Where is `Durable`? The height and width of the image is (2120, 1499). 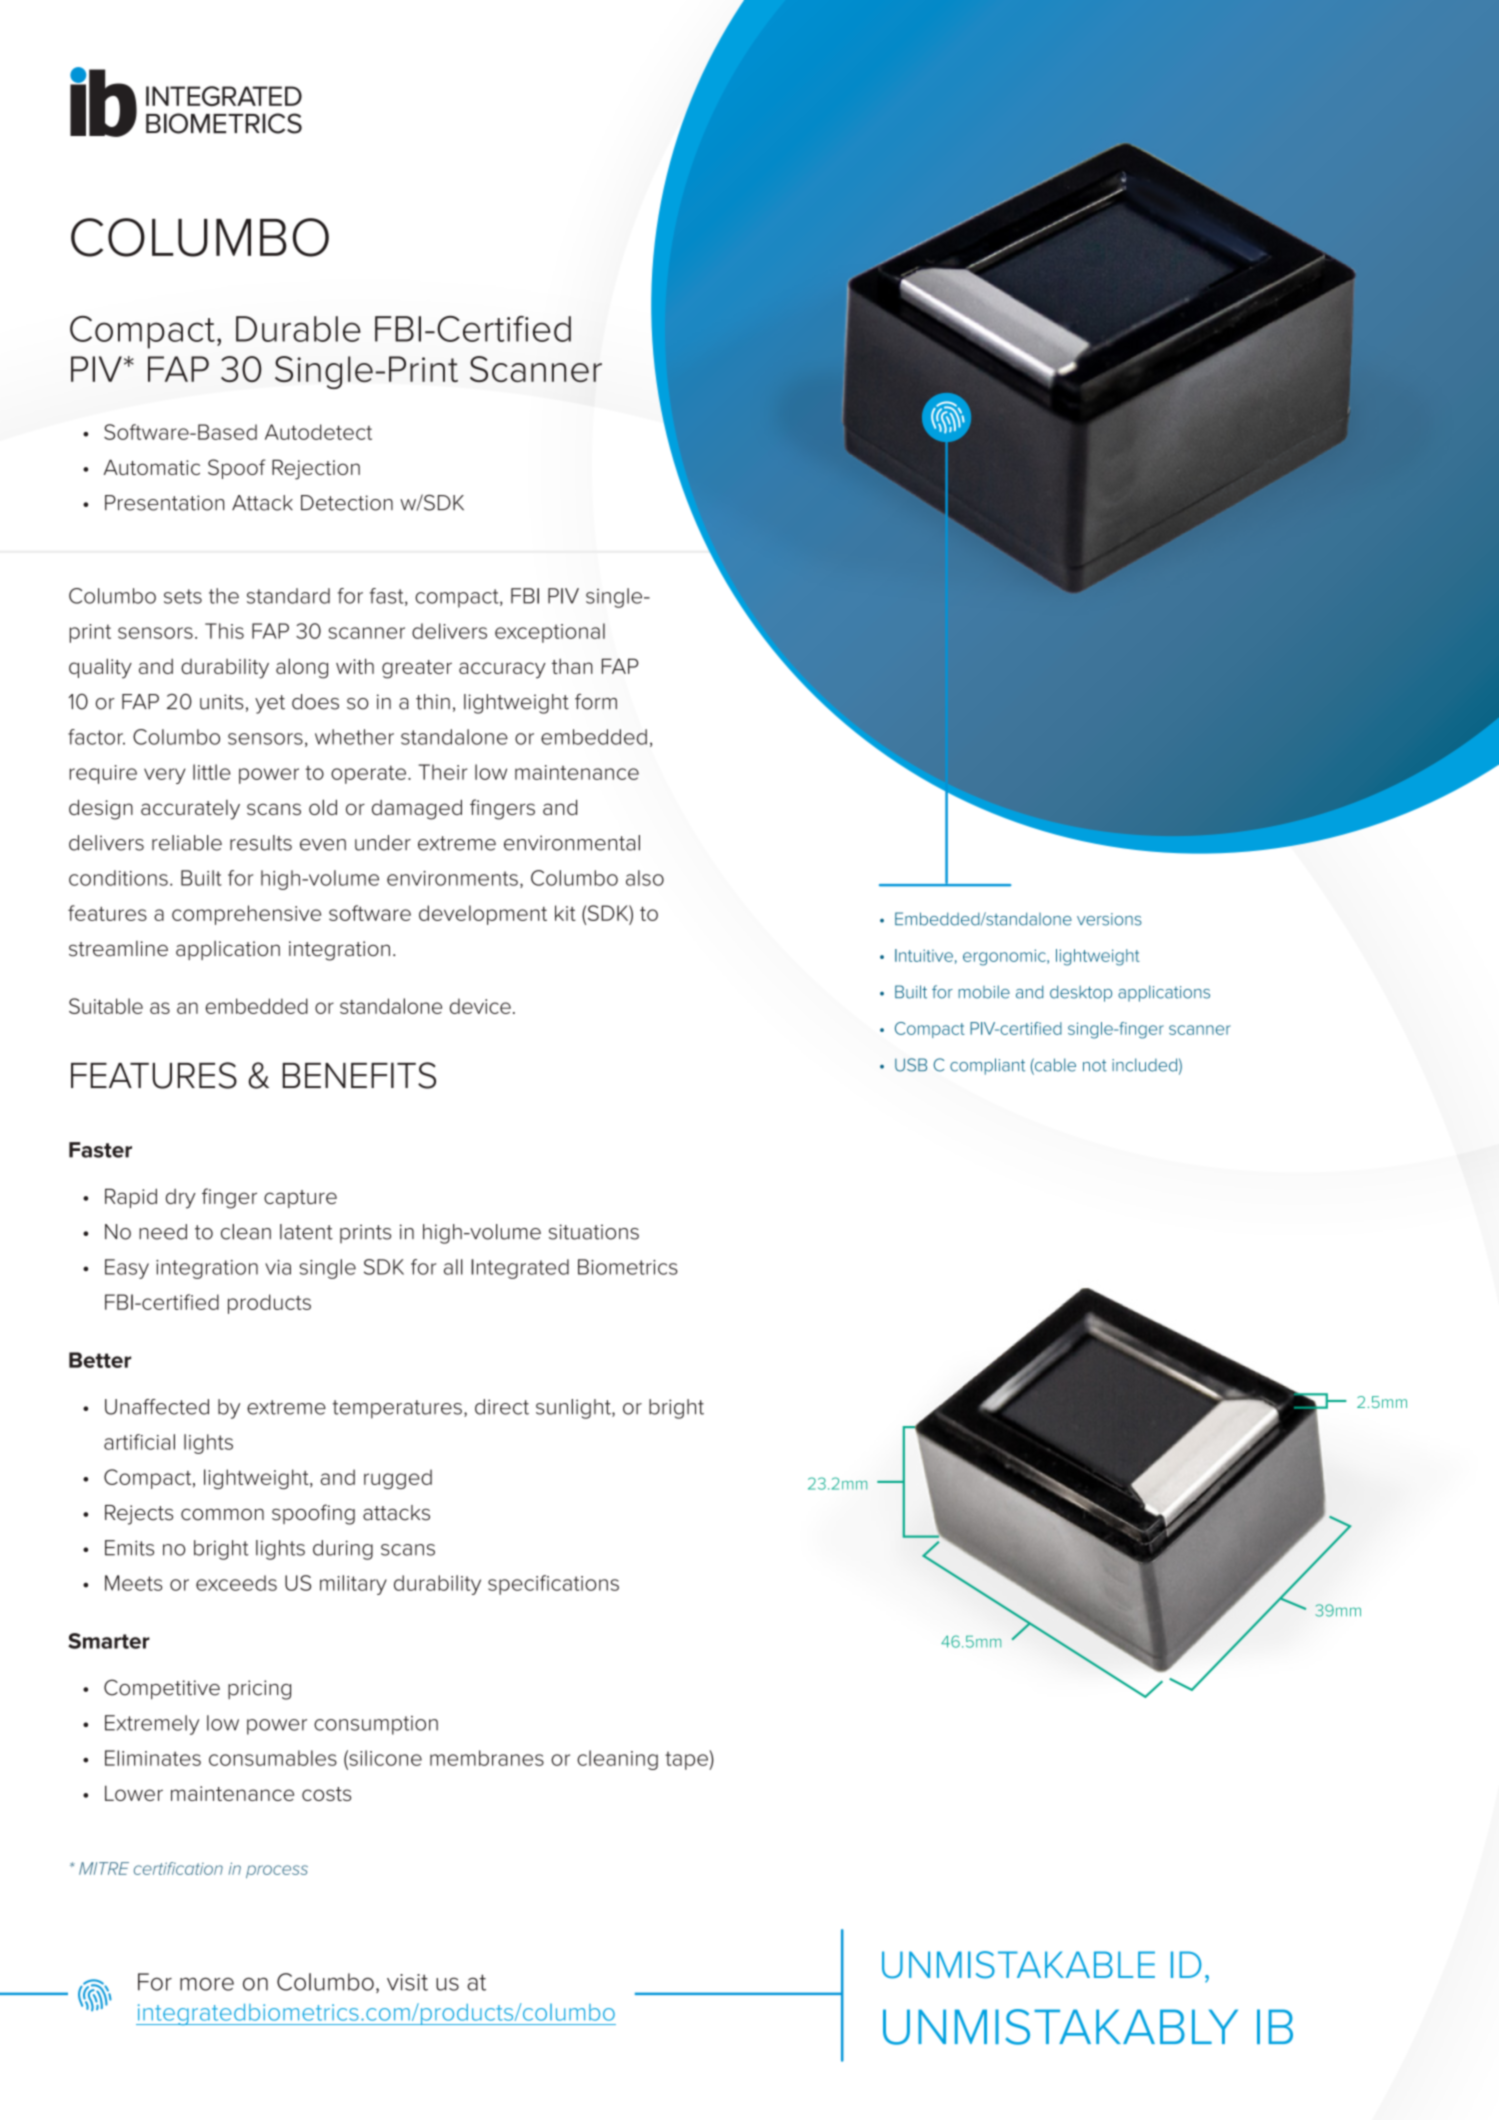
Durable is located at coordinates (298, 329).
